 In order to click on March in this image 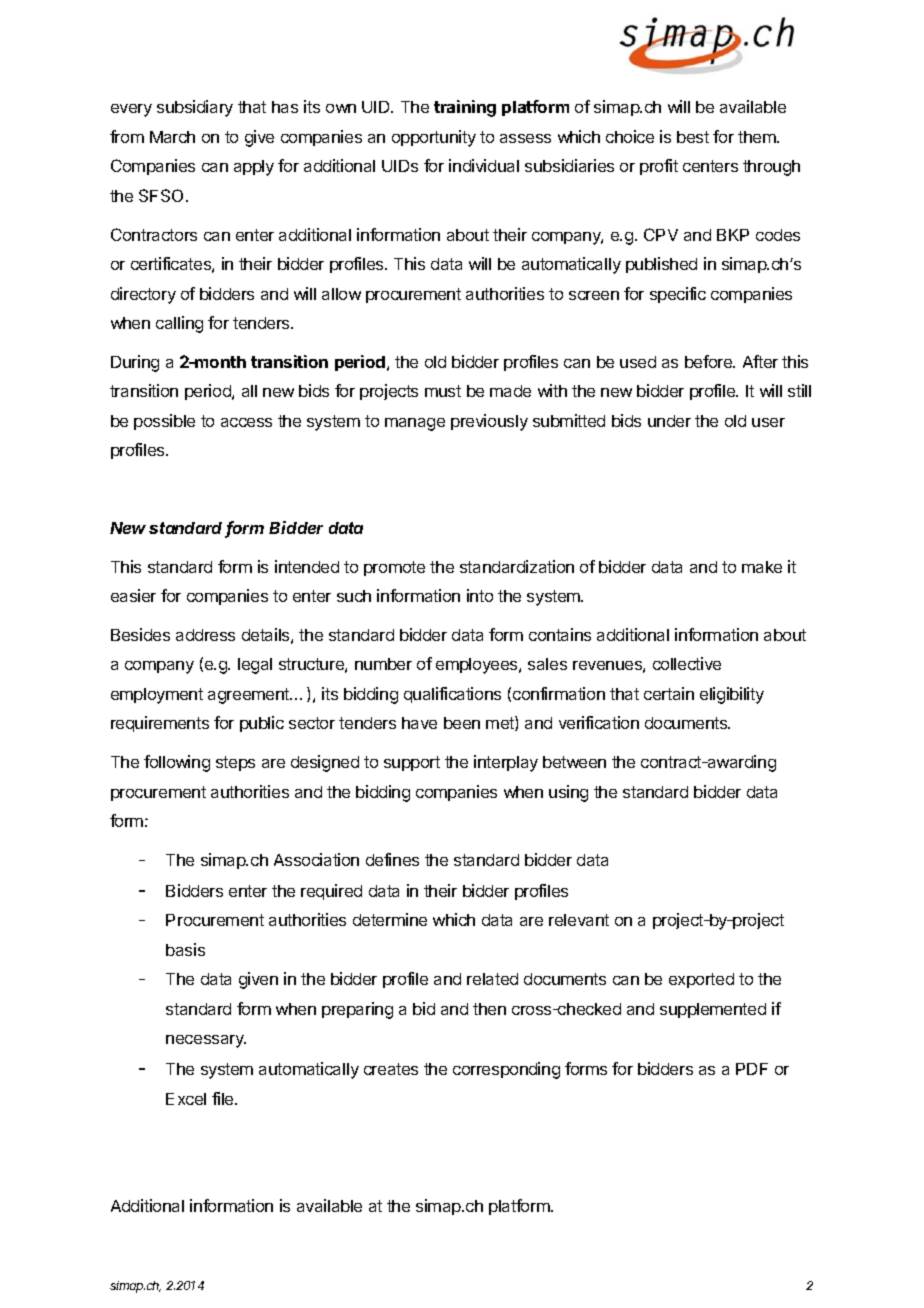, I will do `click(172, 137)`.
